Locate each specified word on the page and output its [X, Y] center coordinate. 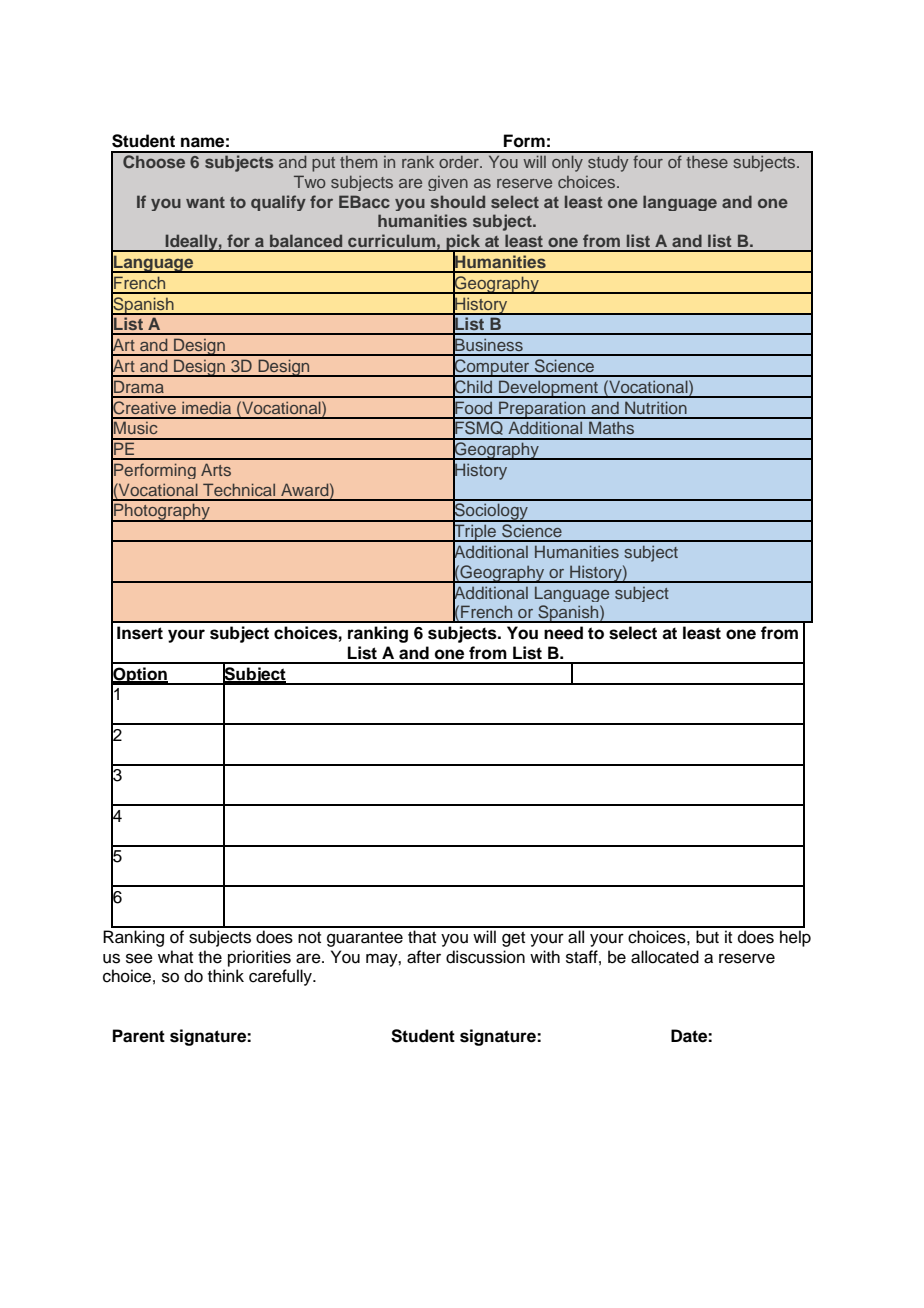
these [707, 162]
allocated [665, 957]
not [309, 938]
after [424, 957]
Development [549, 389]
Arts [216, 469]
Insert [140, 633]
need [563, 633]
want [205, 202]
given [448, 183]
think [226, 975]
